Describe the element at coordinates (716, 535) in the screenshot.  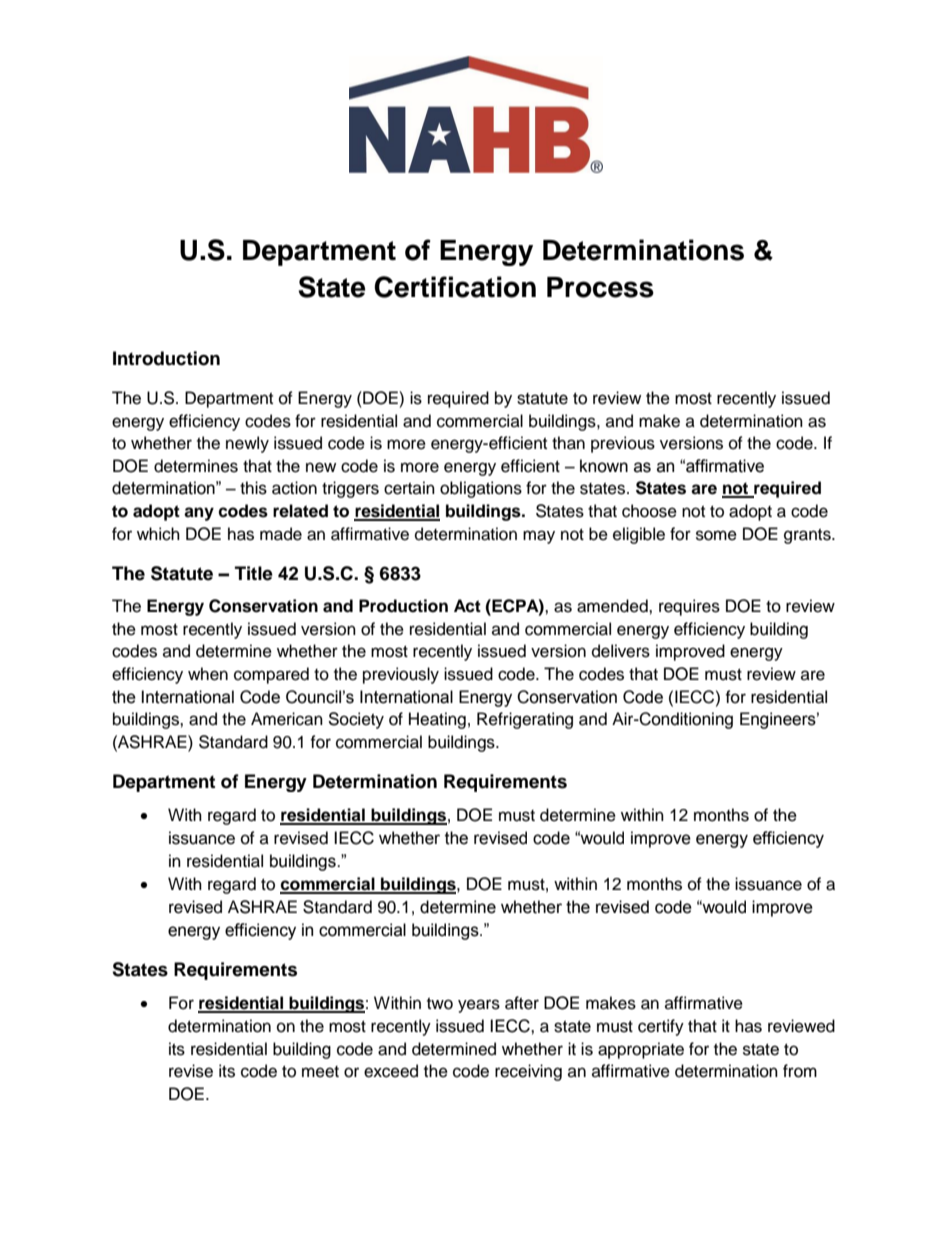
I see `some` at that location.
